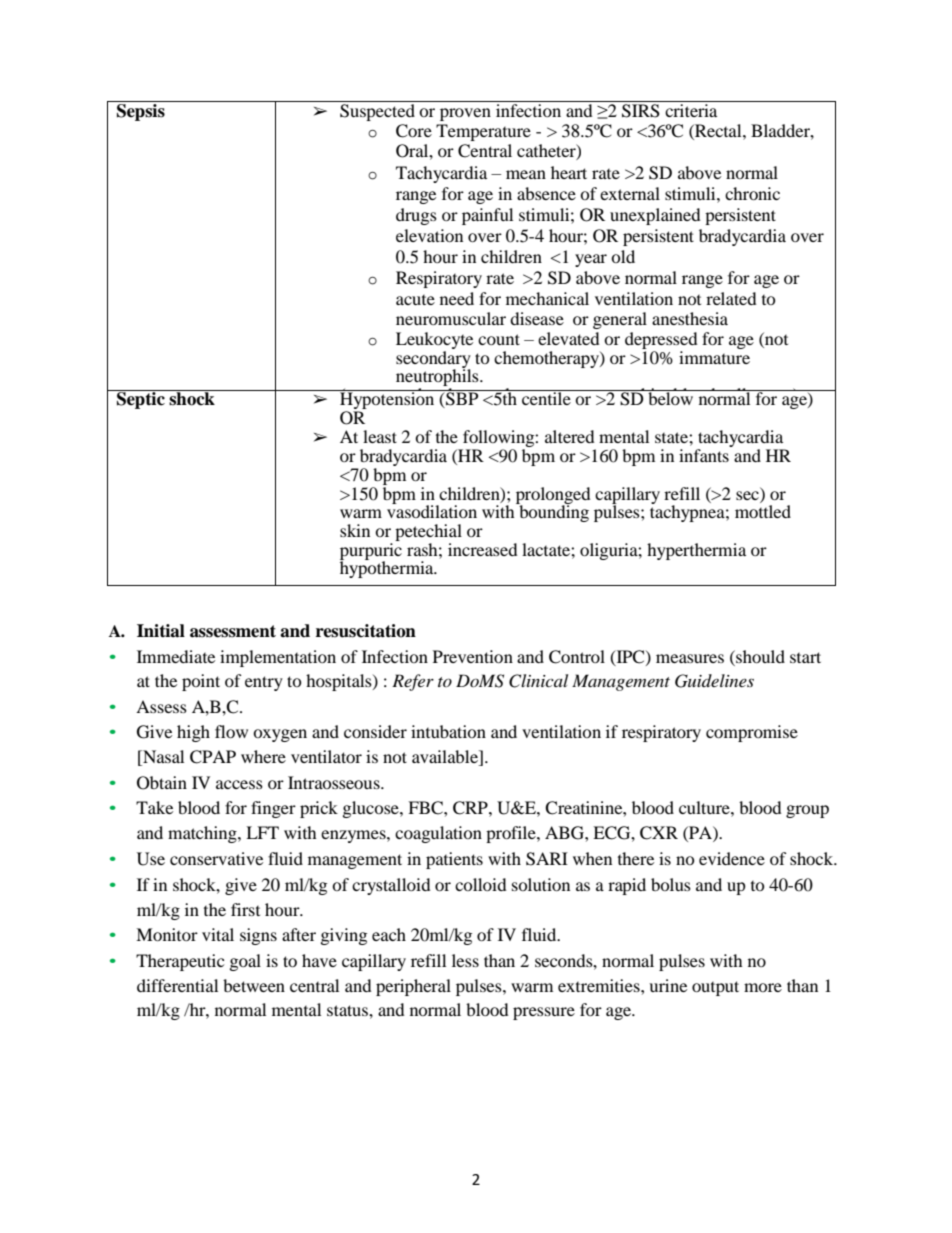 This image has width=952, height=1233. What do you see at coordinates (161, 631) in the image?
I see `Initial` at bounding box center [161, 631].
